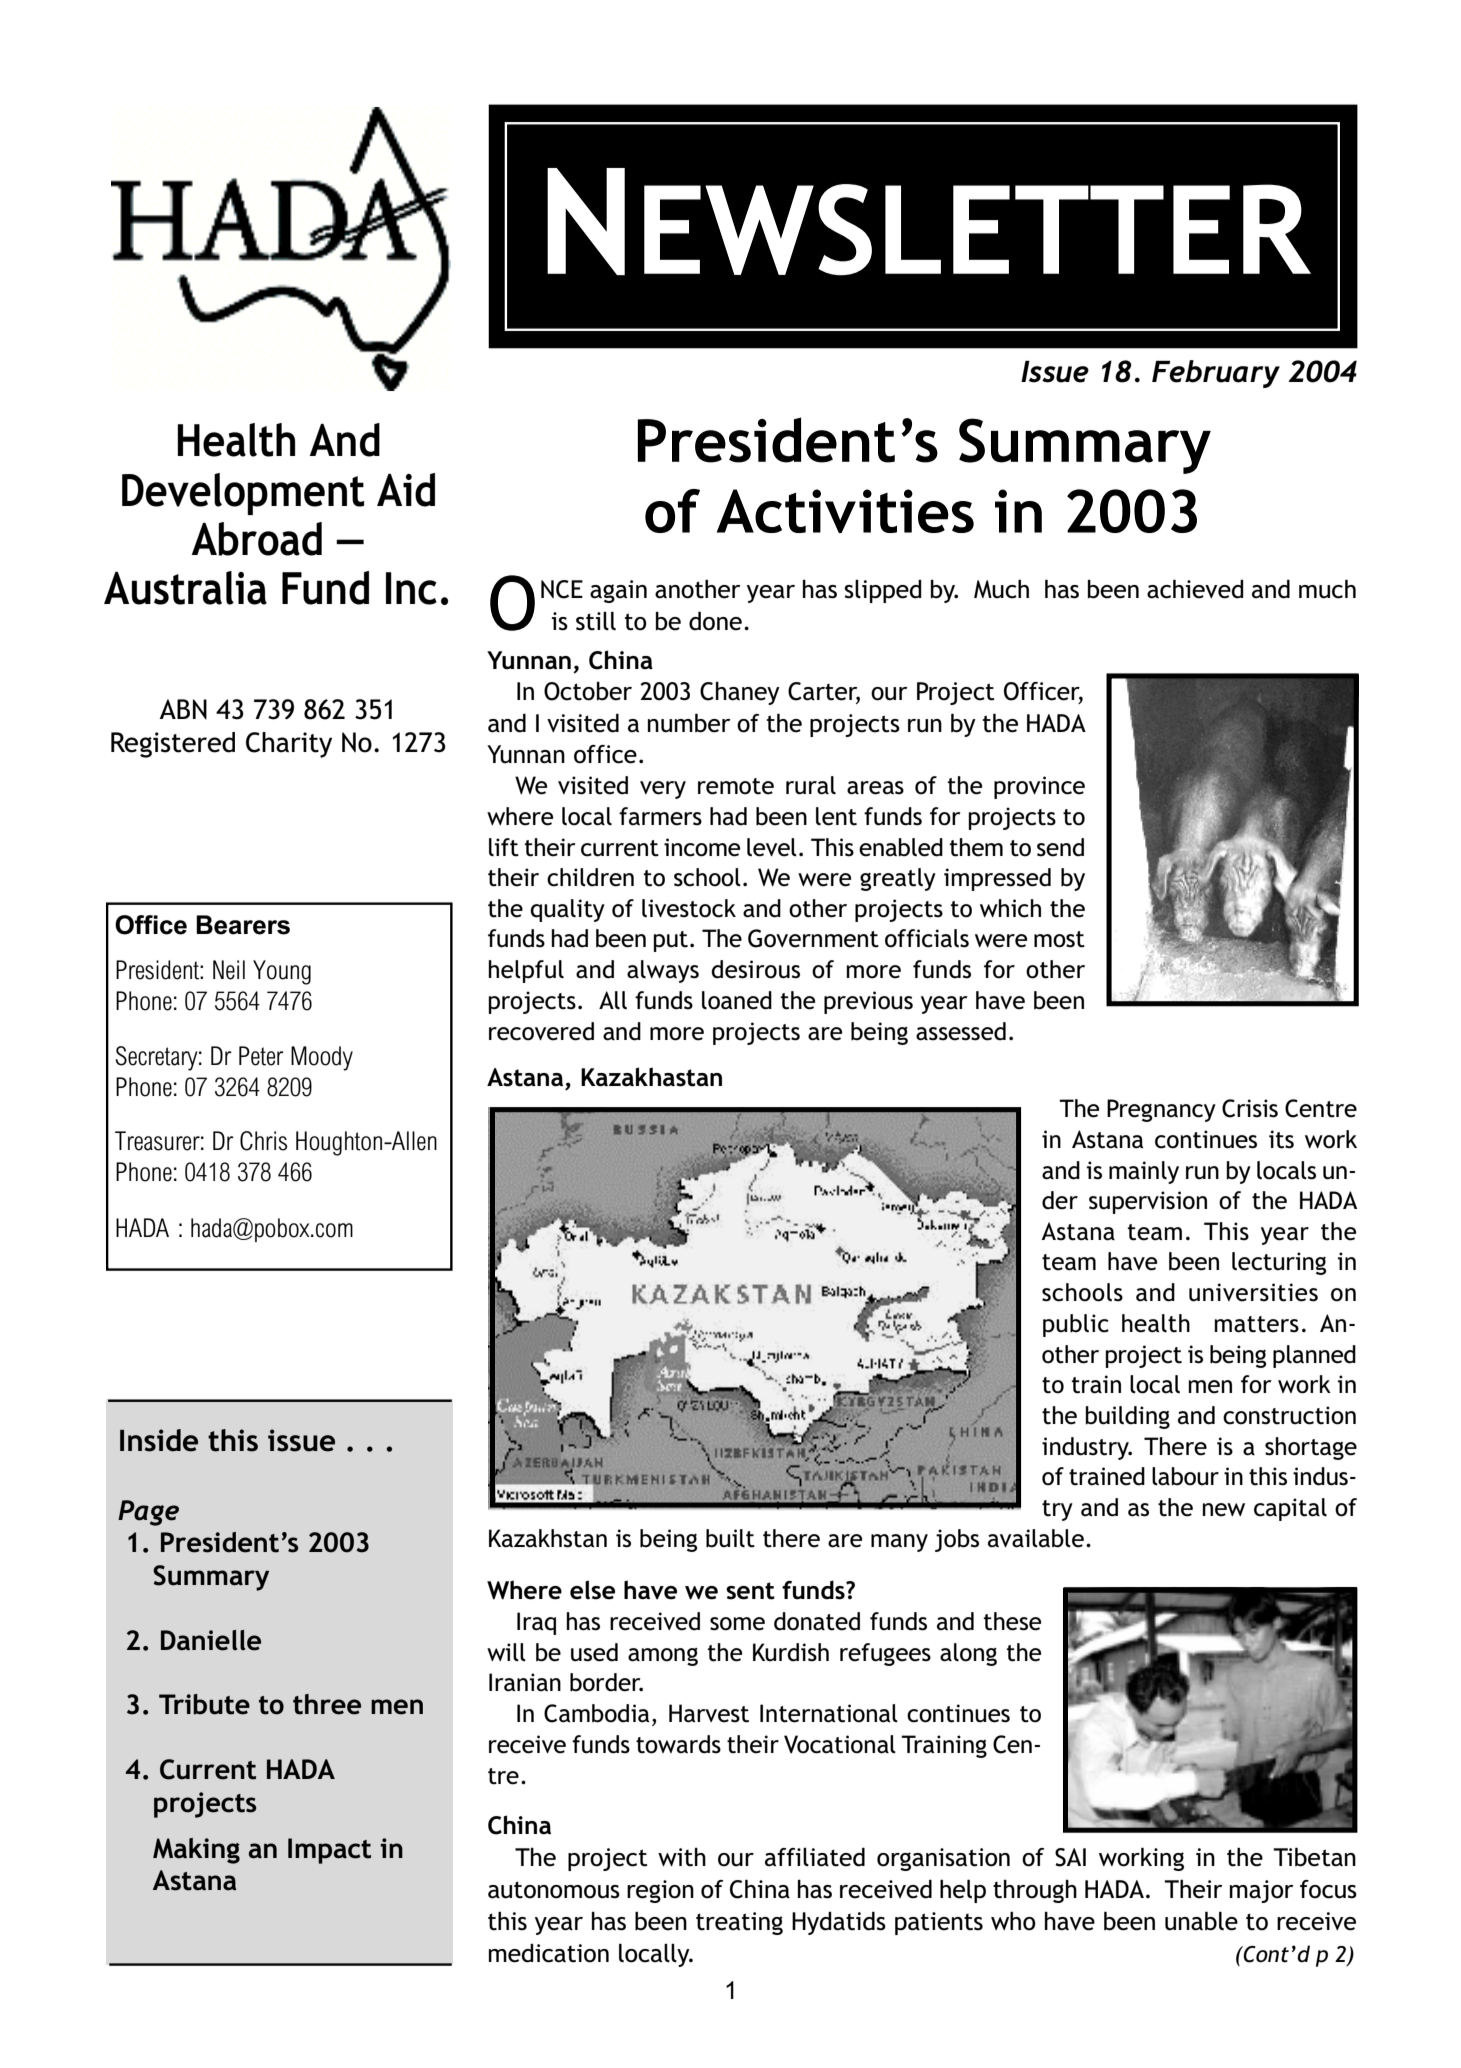  Describe the element at coordinates (1201, 1921) in the screenshot. I see `unable` at that location.
